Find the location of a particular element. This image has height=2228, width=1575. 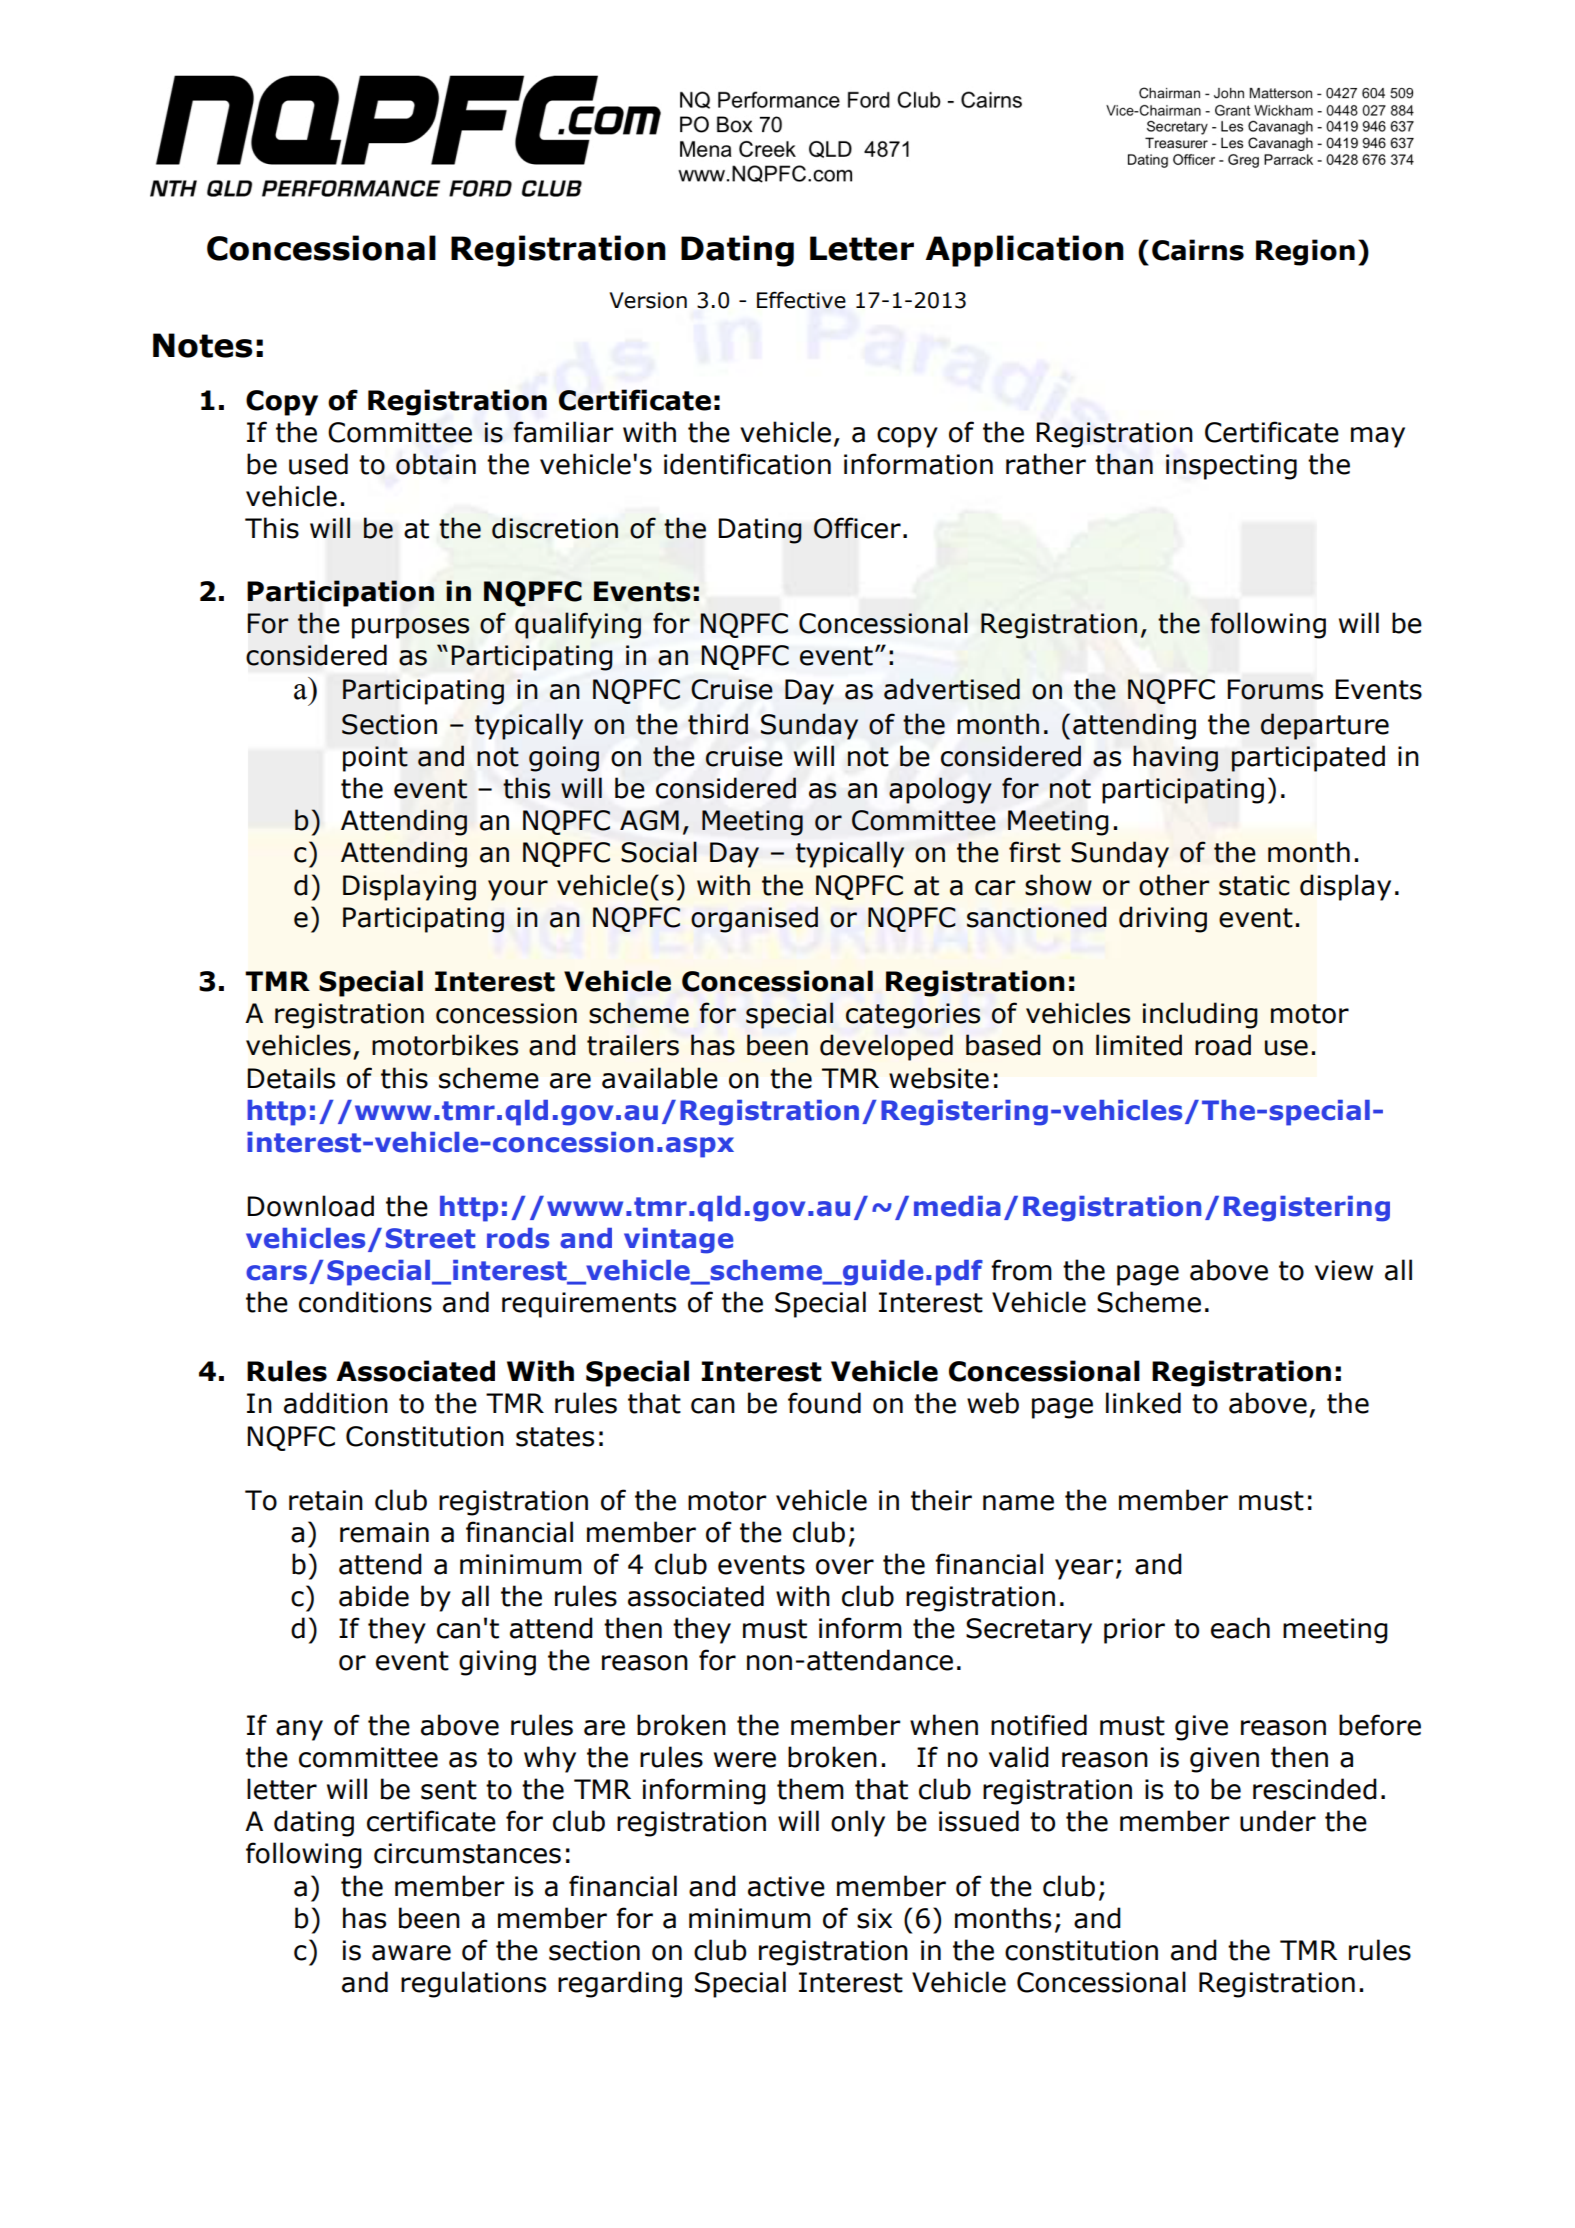

organised is located at coordinates (754, 919).
